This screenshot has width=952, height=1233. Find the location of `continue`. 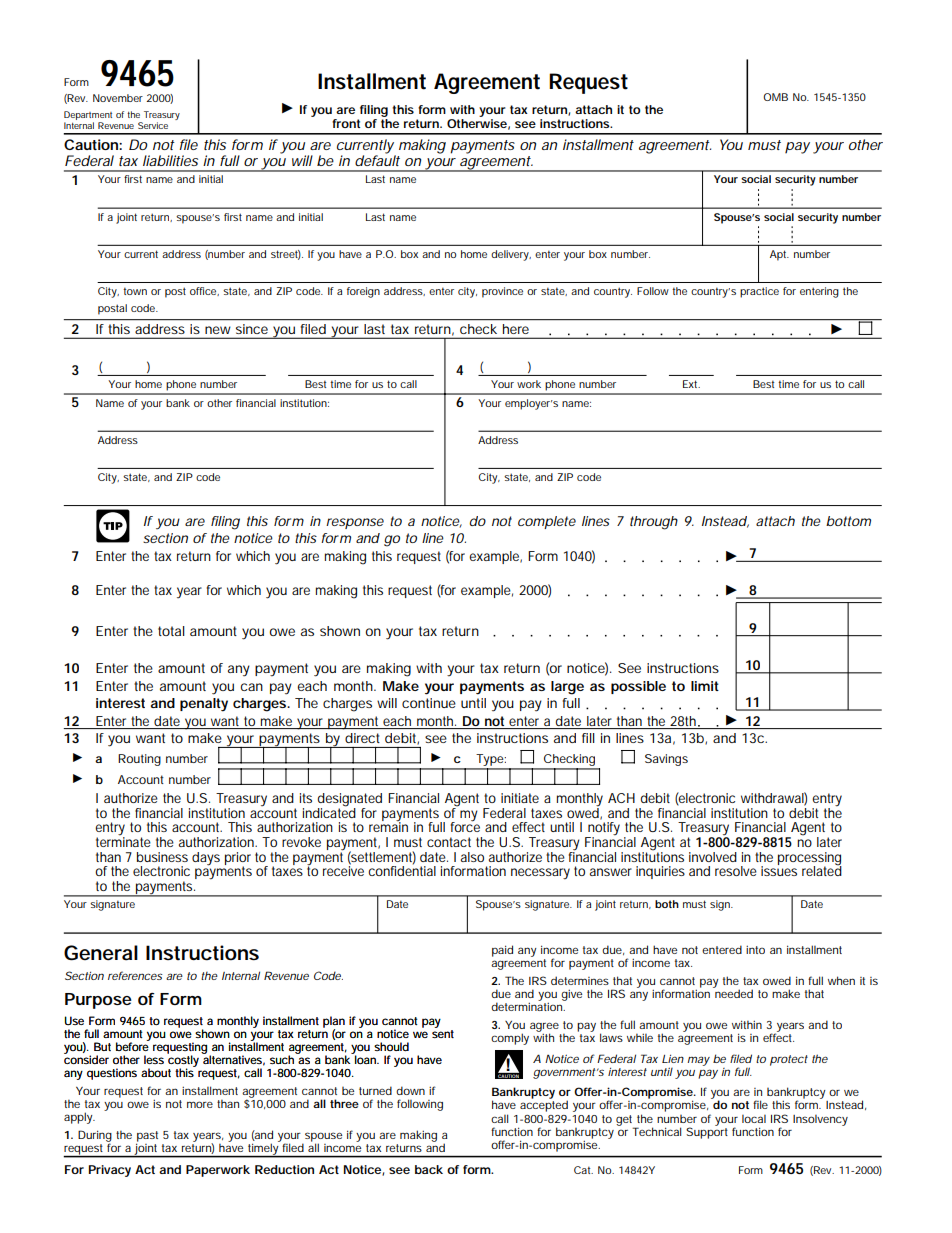

continue is located at coordinates (429, 703).
